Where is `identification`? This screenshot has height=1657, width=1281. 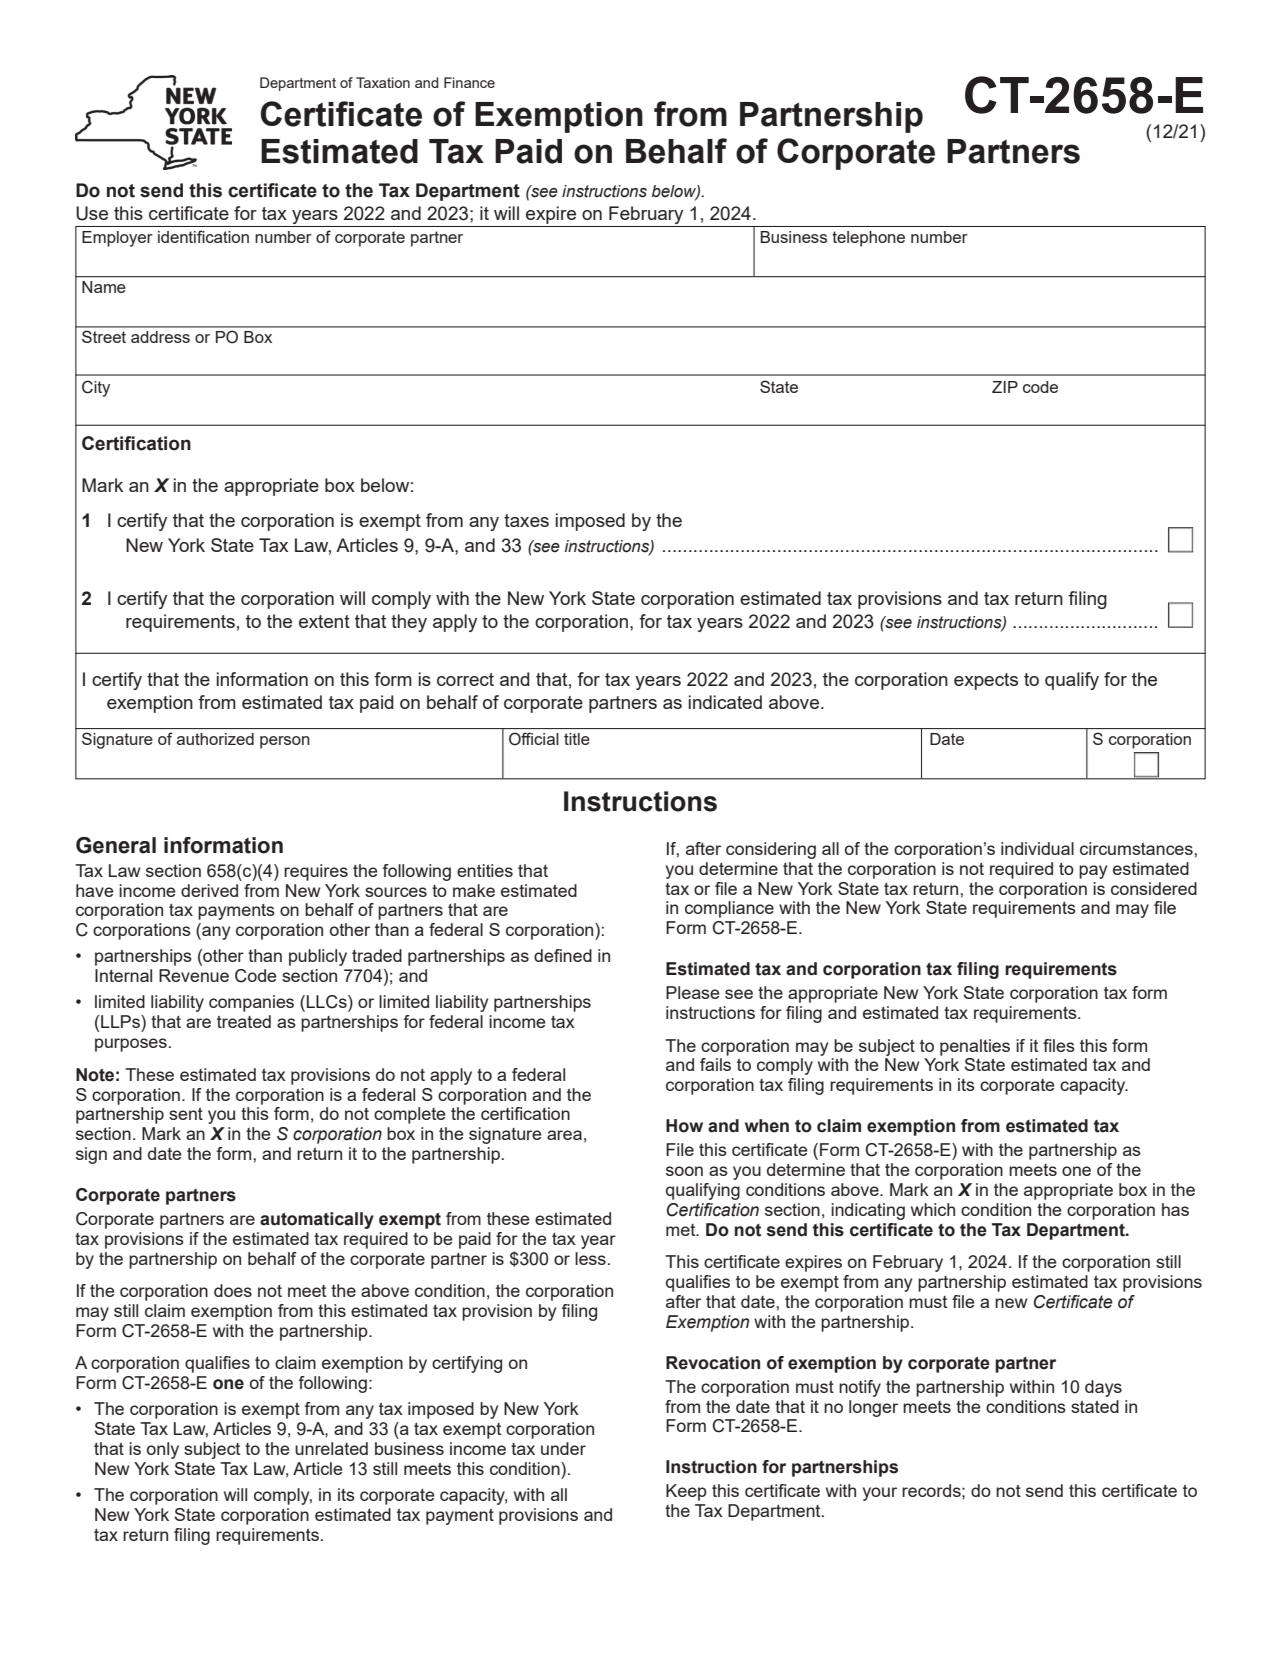 identification is located at coordinates (203, 236).
